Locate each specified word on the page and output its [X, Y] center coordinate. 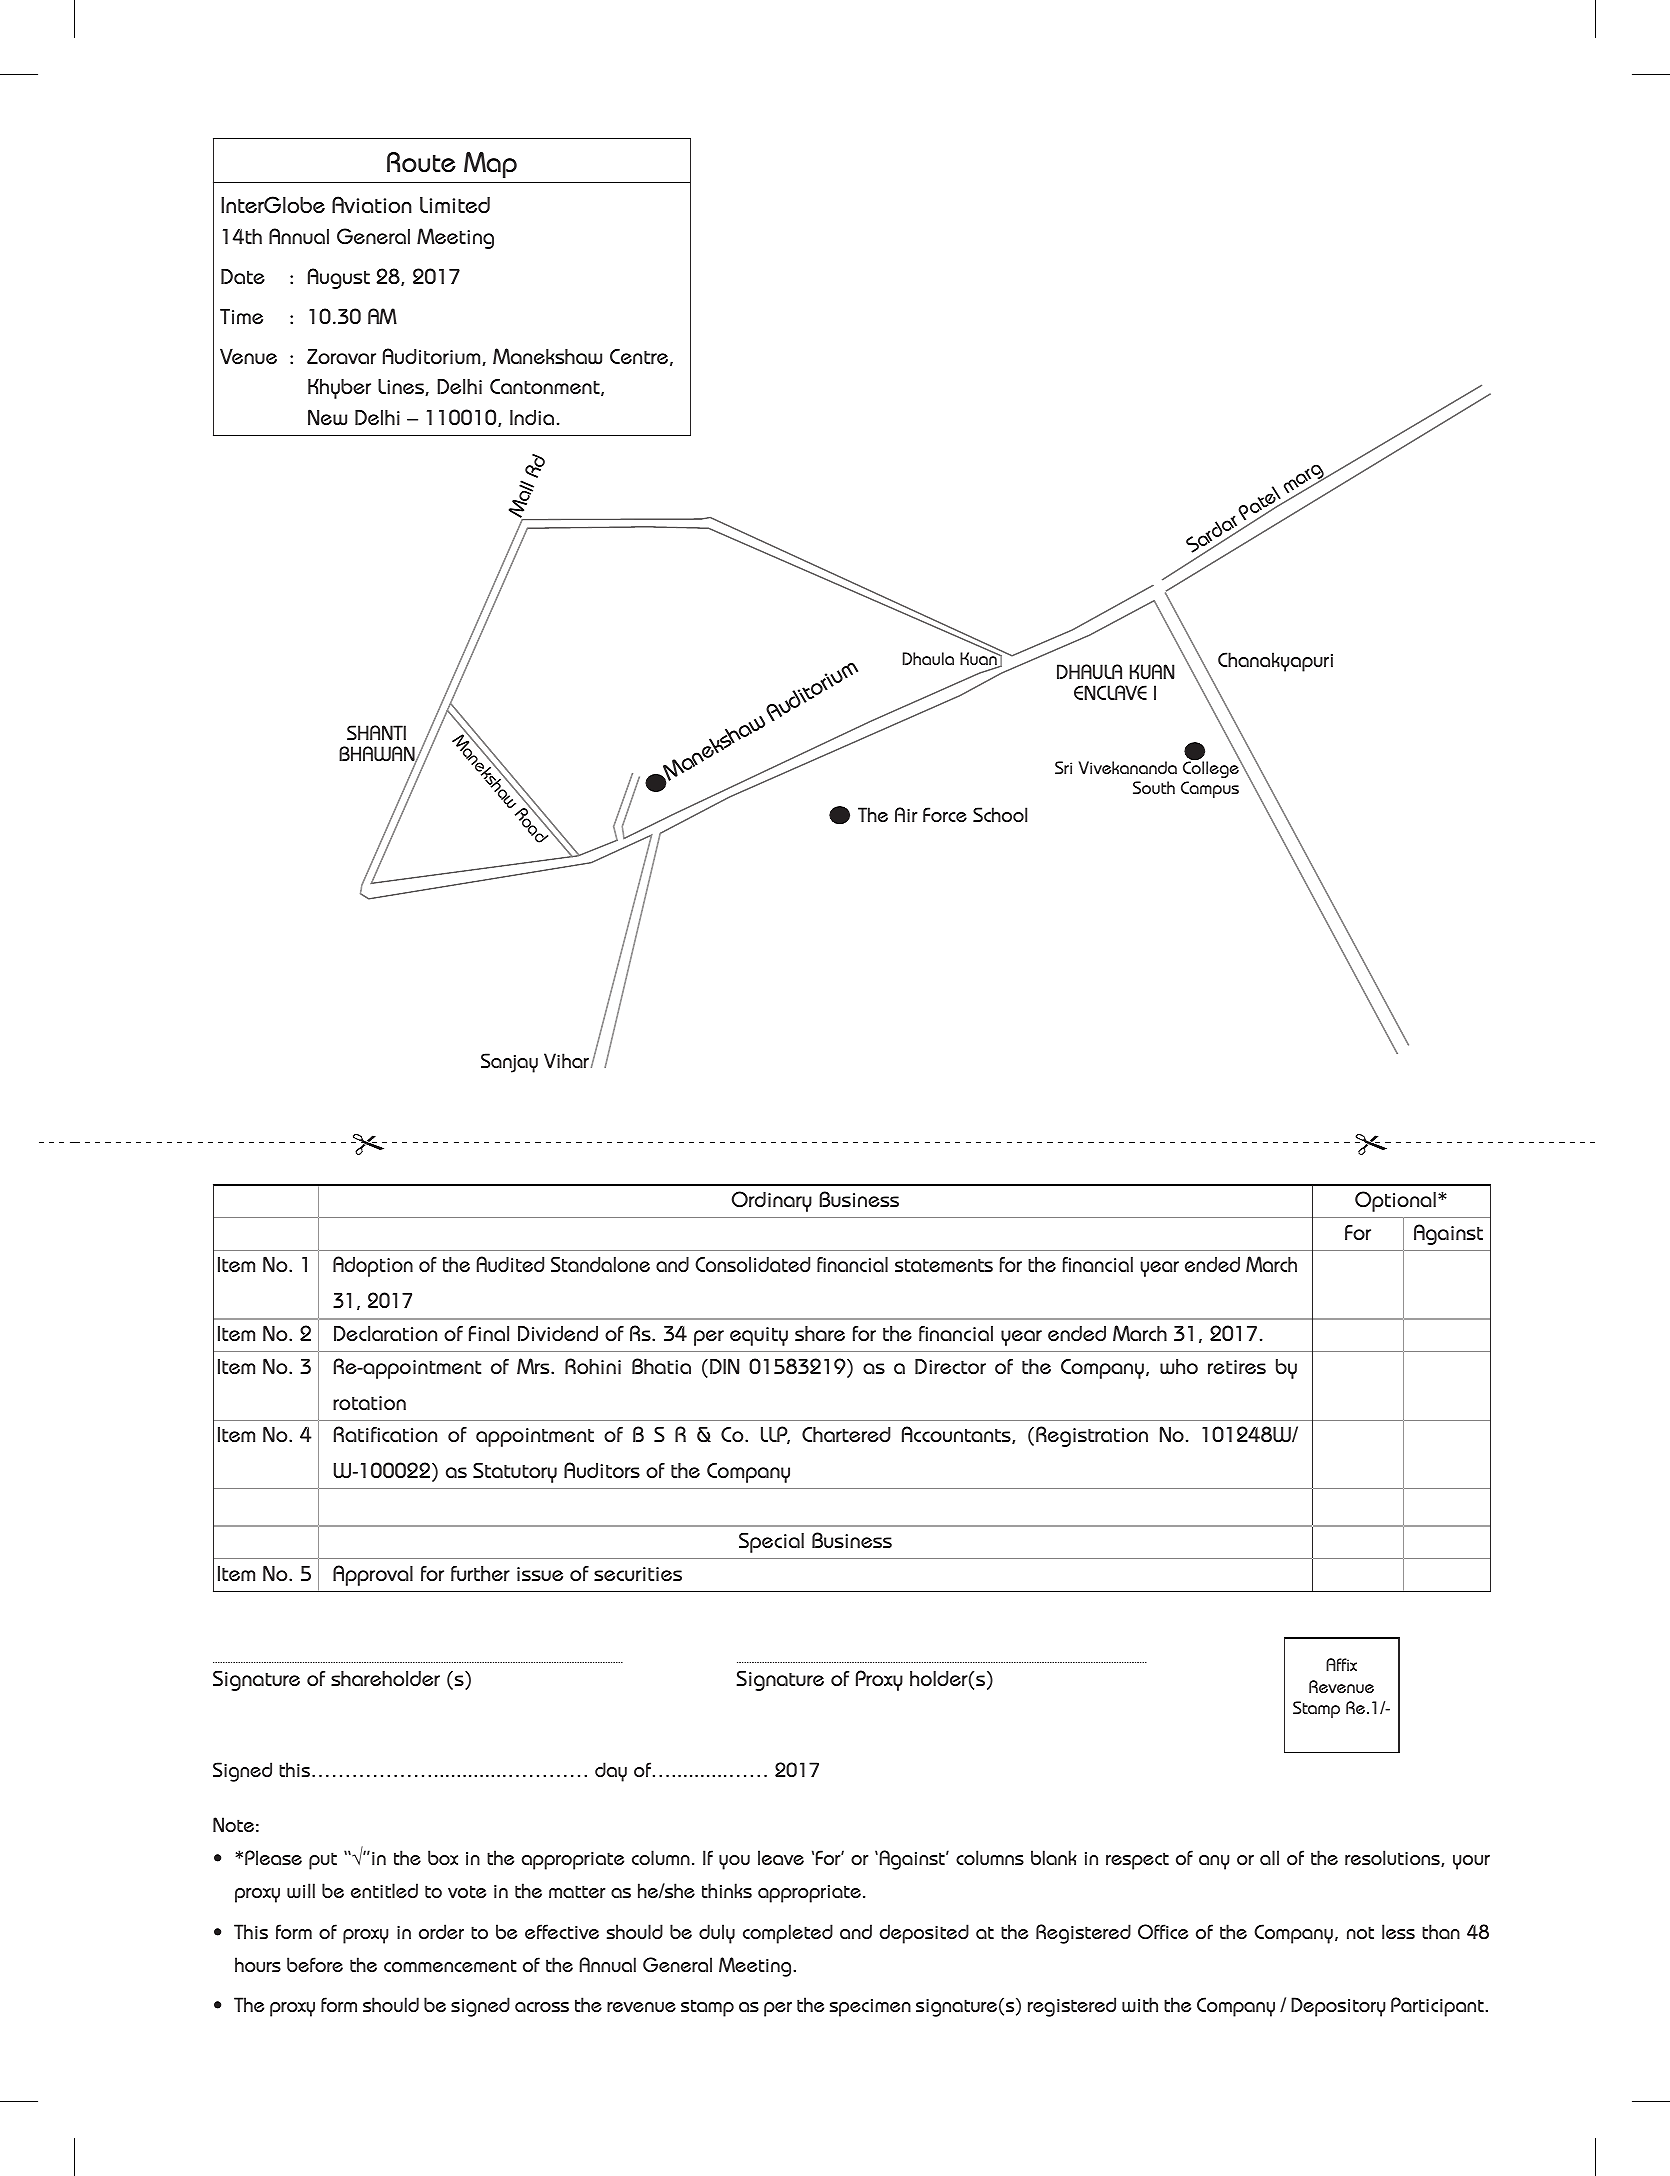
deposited [924, 1934]
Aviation [372, 204]
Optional [1395, 1201]
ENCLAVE [1110, 692]
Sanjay [509, 1063]
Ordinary [771, 1201]
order [441, 1931]
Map [490, 165]
